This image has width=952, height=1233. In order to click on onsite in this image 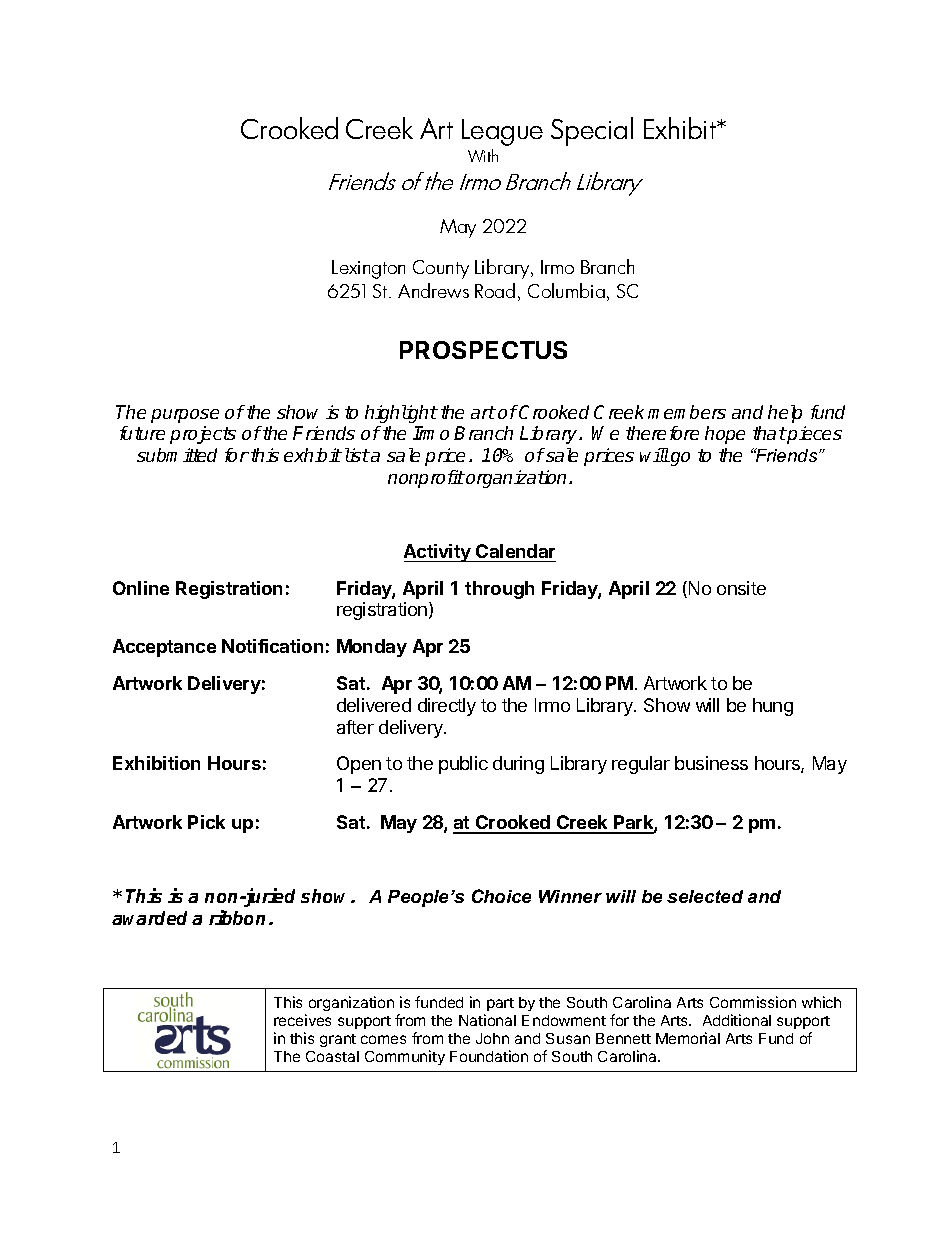, I will do `click(741, 588)`.
